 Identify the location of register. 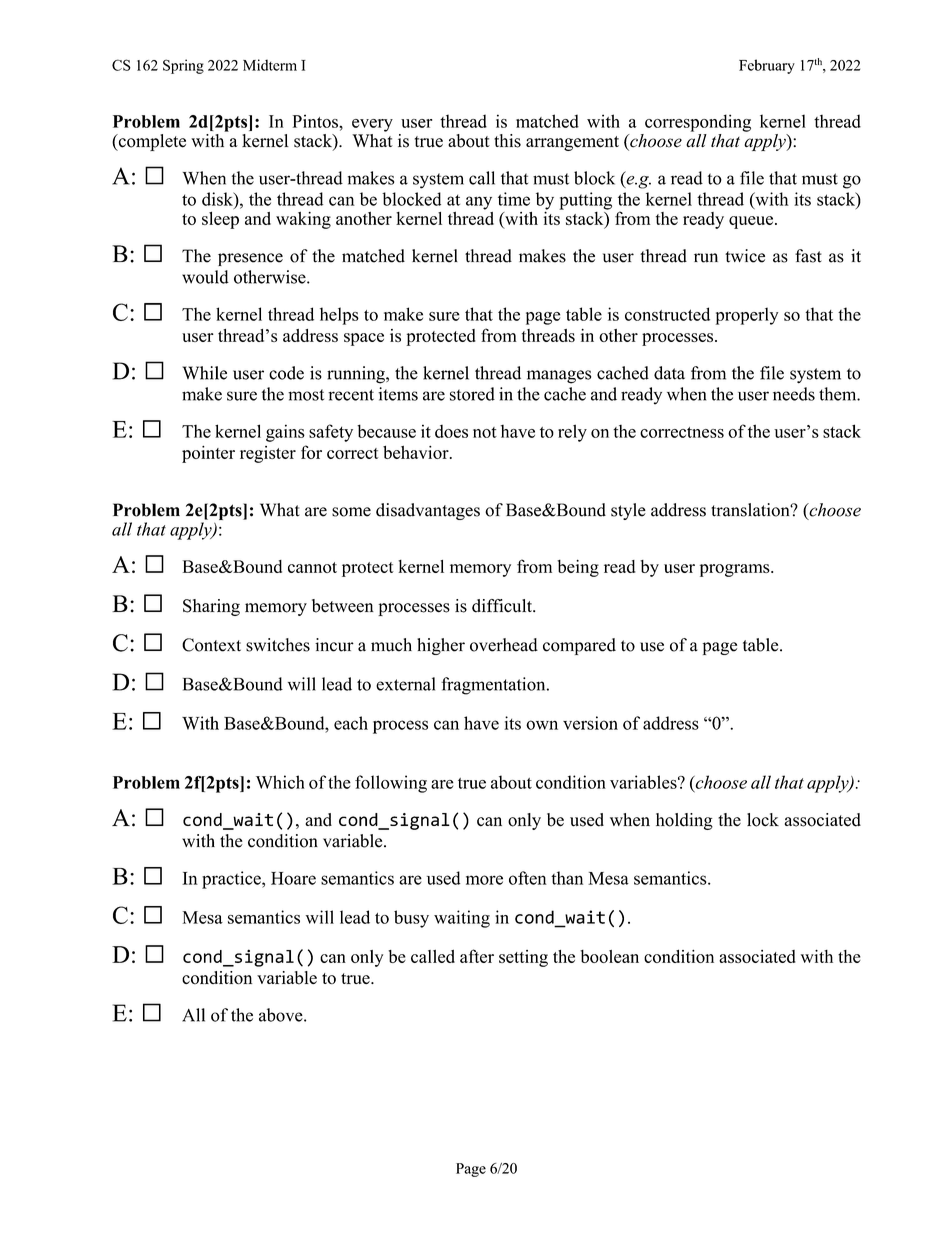
(268, 454).
